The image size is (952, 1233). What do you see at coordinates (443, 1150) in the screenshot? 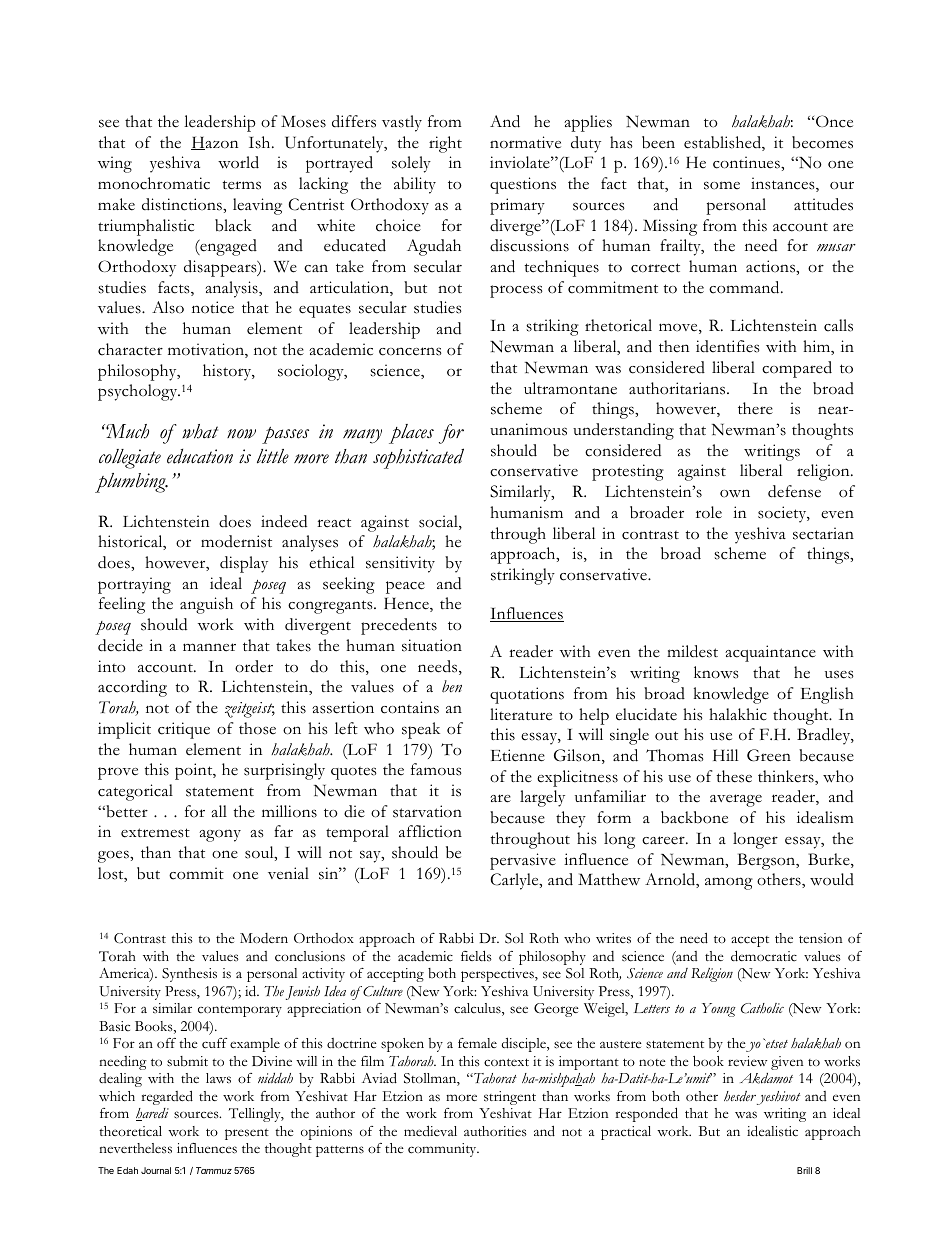
I see `community` at bounding box center [443, 1150].
